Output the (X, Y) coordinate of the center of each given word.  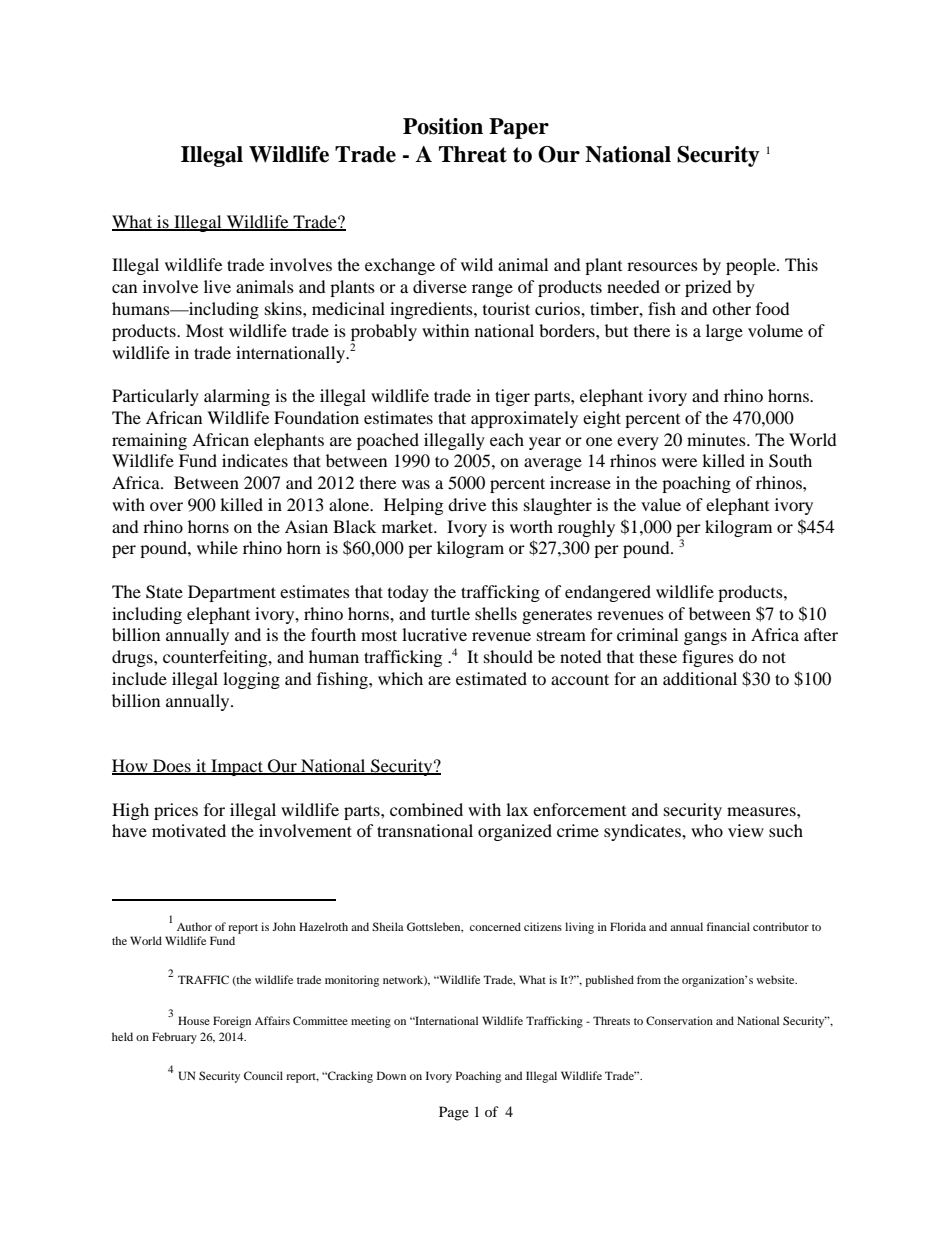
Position (443, 126)
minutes (717, 439)
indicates (255, 460)
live (217, 286)
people (752, 266)
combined (426, 809)
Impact (237, 767)
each (507, 439)
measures (762, 811)
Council (263, 1075)
